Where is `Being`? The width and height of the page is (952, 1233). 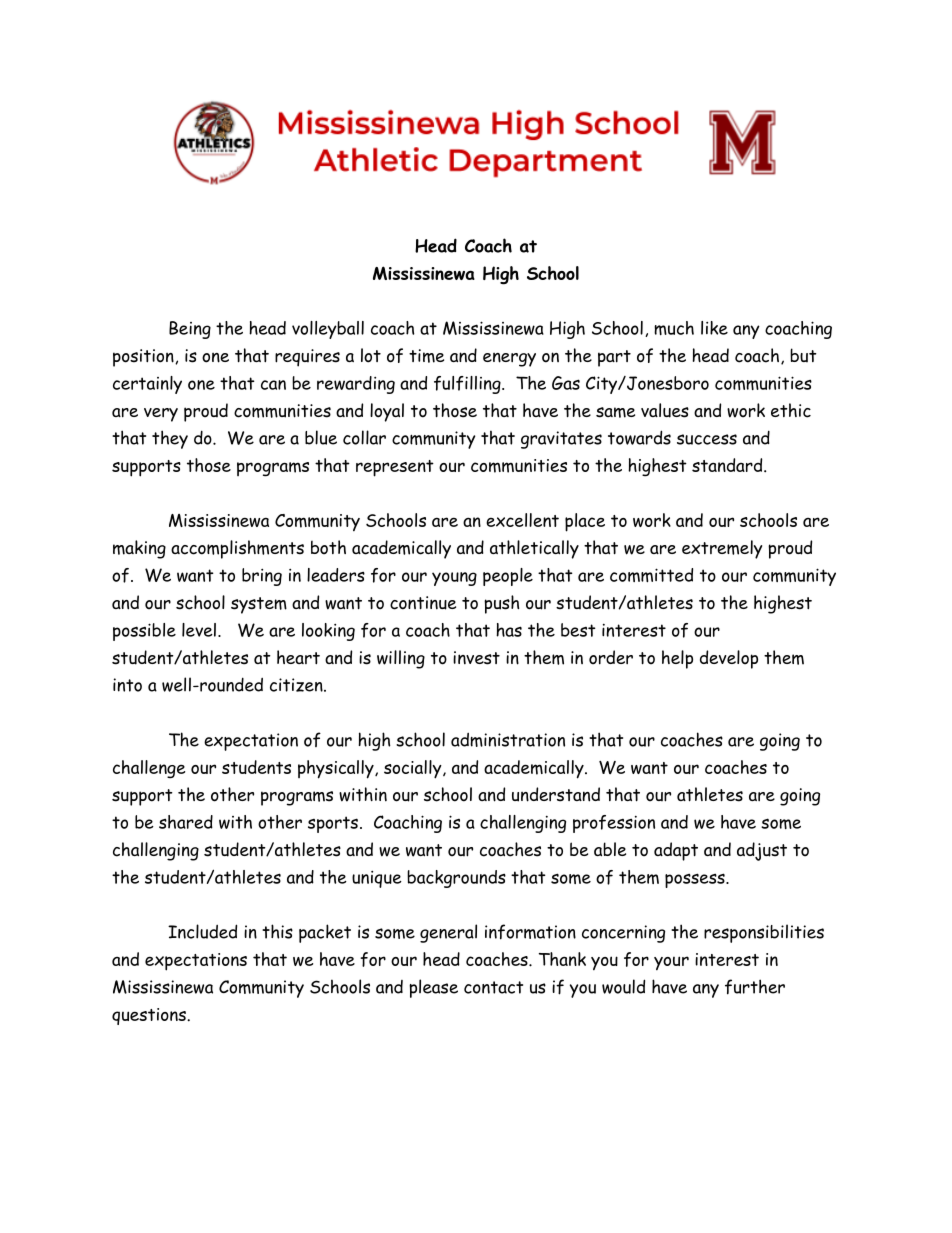 Being is located at coordinates (190, 330).
